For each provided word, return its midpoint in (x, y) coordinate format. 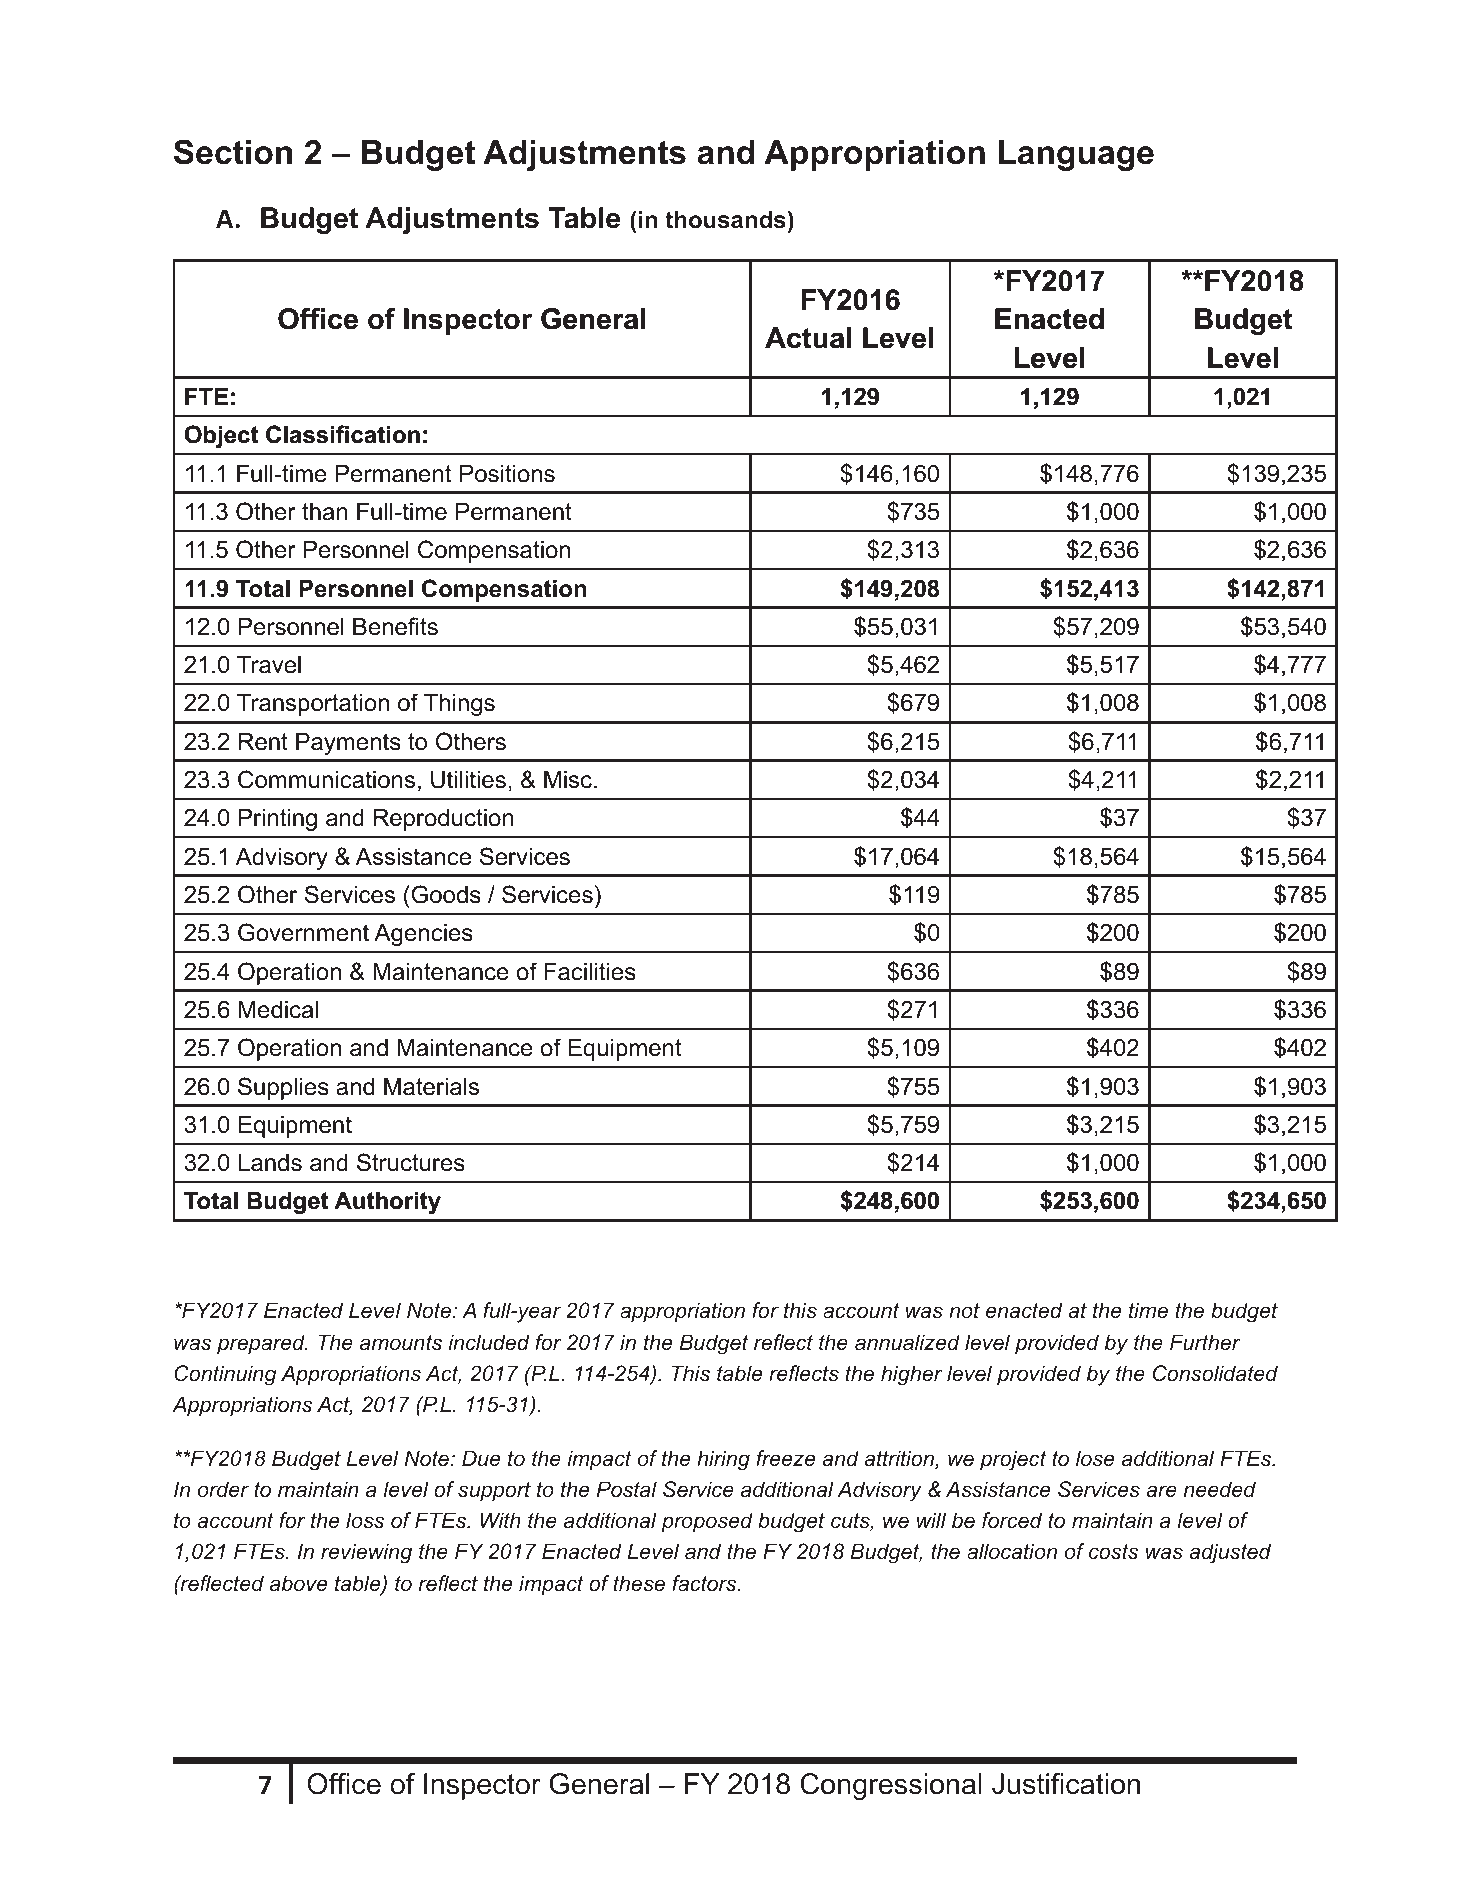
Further (1205, 1342)
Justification (1066, 1784)
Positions (507, 473)
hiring (723, 1460)
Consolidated (1215, 1373)
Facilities (590, 971)
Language (1076, 155)
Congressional (891, 1786)
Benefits (395, 626)
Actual (808, 338)
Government (303, 932)
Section (233, 152)
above (298, 1583)
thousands (725, 220)
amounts (401, 1343)
